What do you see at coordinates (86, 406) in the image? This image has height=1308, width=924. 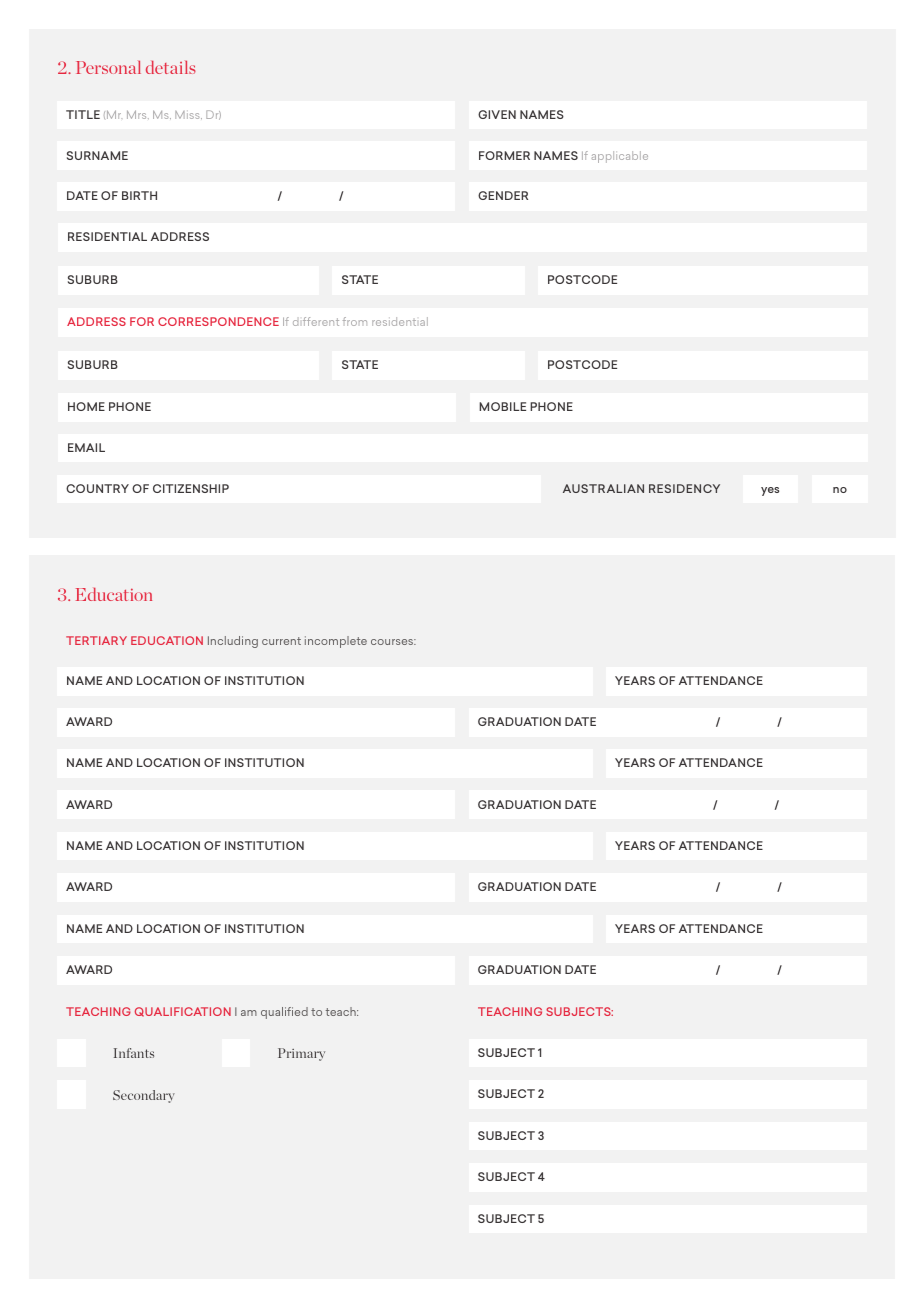 I see `HOME` at bounding box center [86, 406].
